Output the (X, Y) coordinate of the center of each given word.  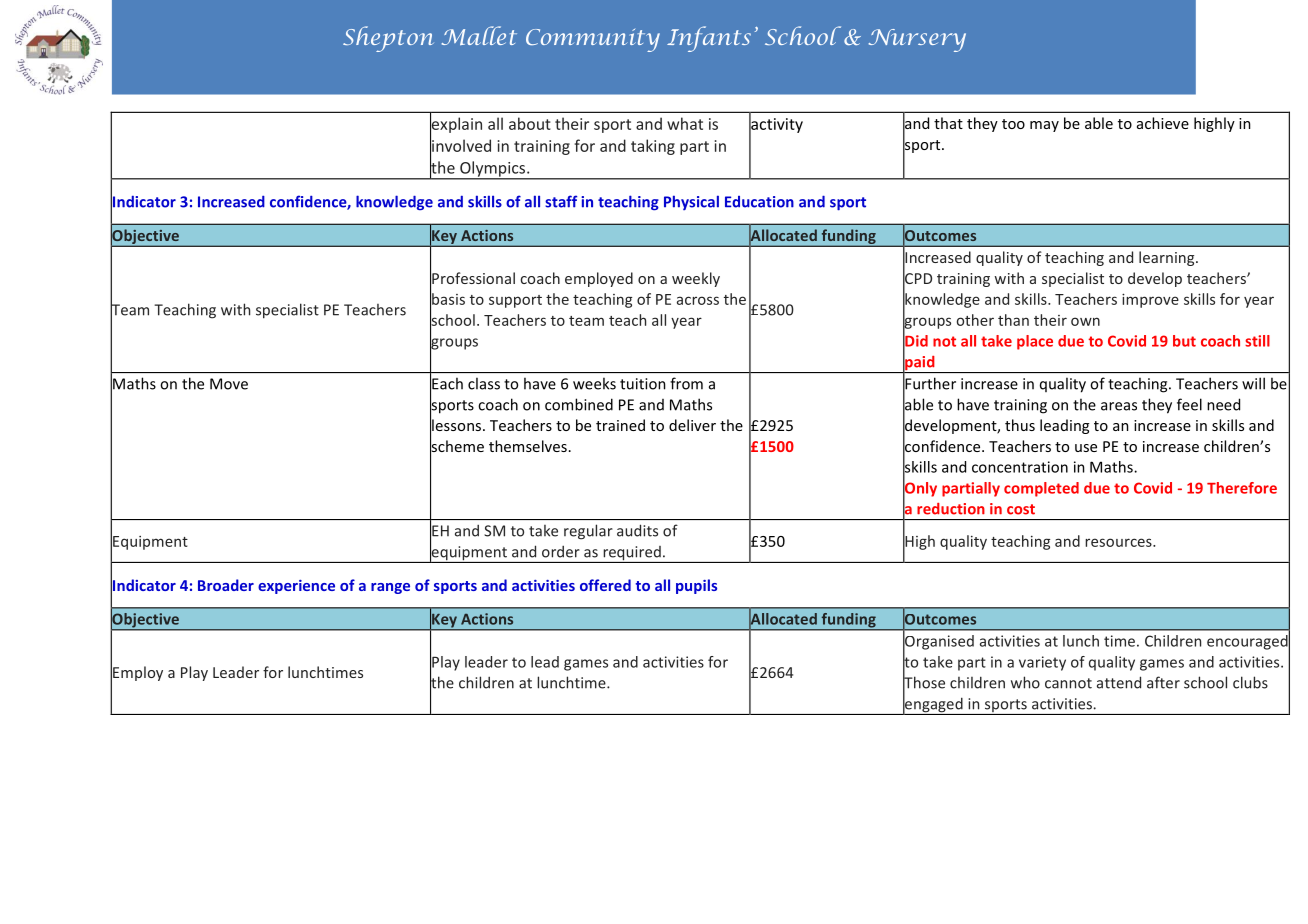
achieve (1163, 123)
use (1086, 448)
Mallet (479, 35)
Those (924, 682)
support (515, 301)
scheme (457, 446)
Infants (709, 39)
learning (1168, 258)
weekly (696, 279)
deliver (692, 425)
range (390, 588)
